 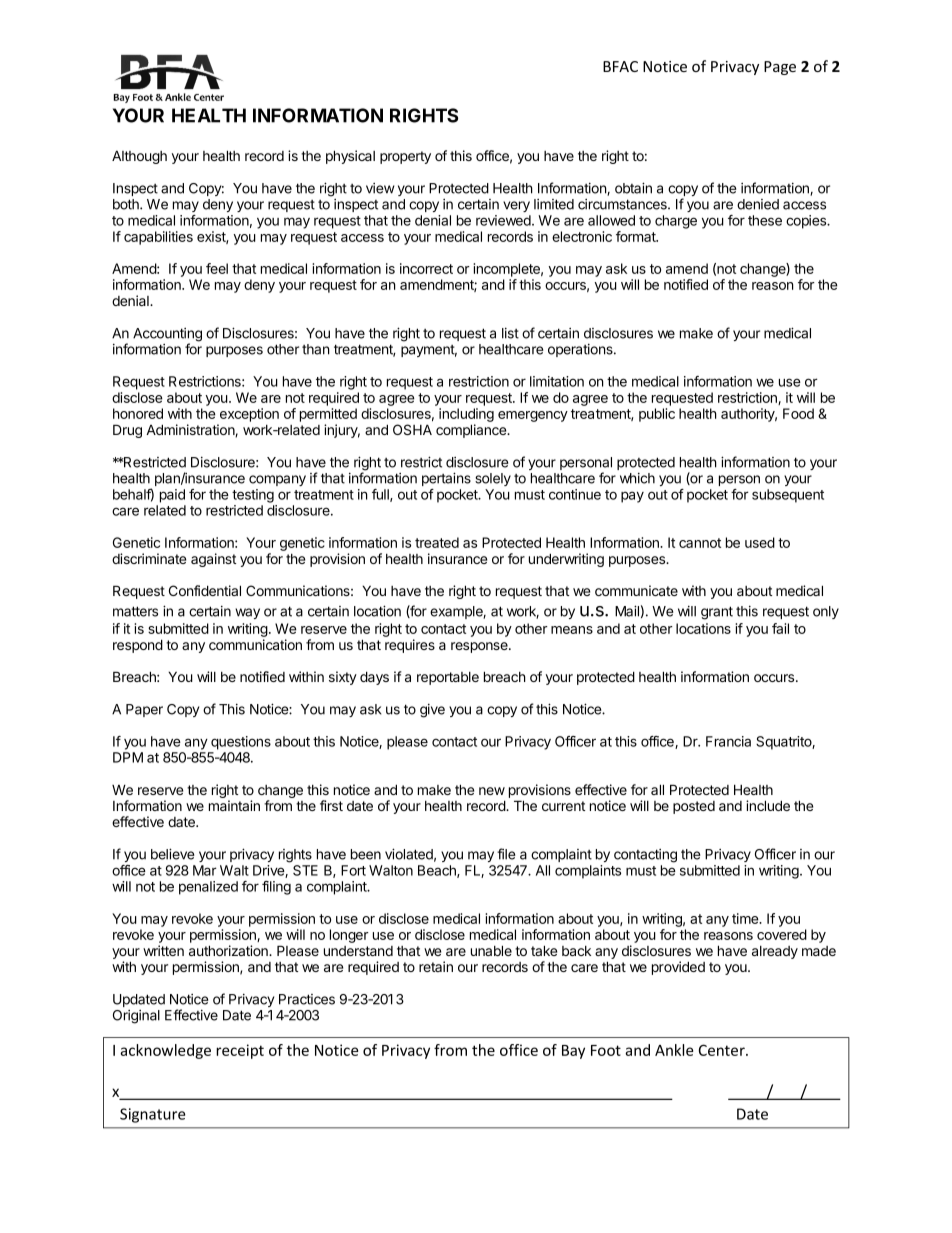 What do you see at coordinates (480, 647) in the screenshot?
I see `response` at bounding box center [480, 647].
